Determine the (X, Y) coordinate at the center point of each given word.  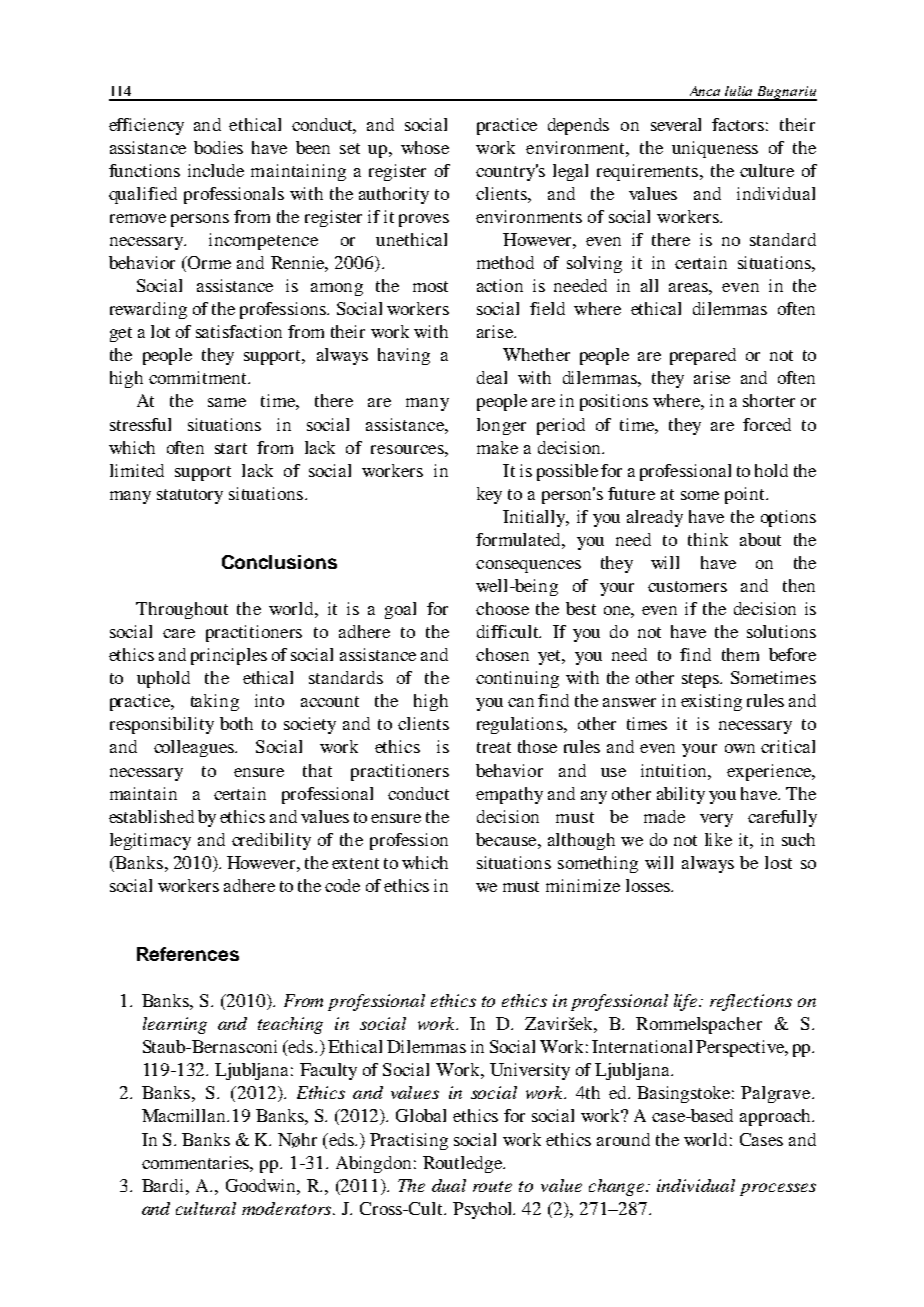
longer (501, 426)
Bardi (164, 1185)
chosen (502, 654)
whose (425, 147)
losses (649, 885)
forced (767, 424)
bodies (218, 147)
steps (701, 680)
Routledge (463, 1164)
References (188, 954)
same (227, 402)
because (507, 839)
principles (229, 656)
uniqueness (715, 149)
